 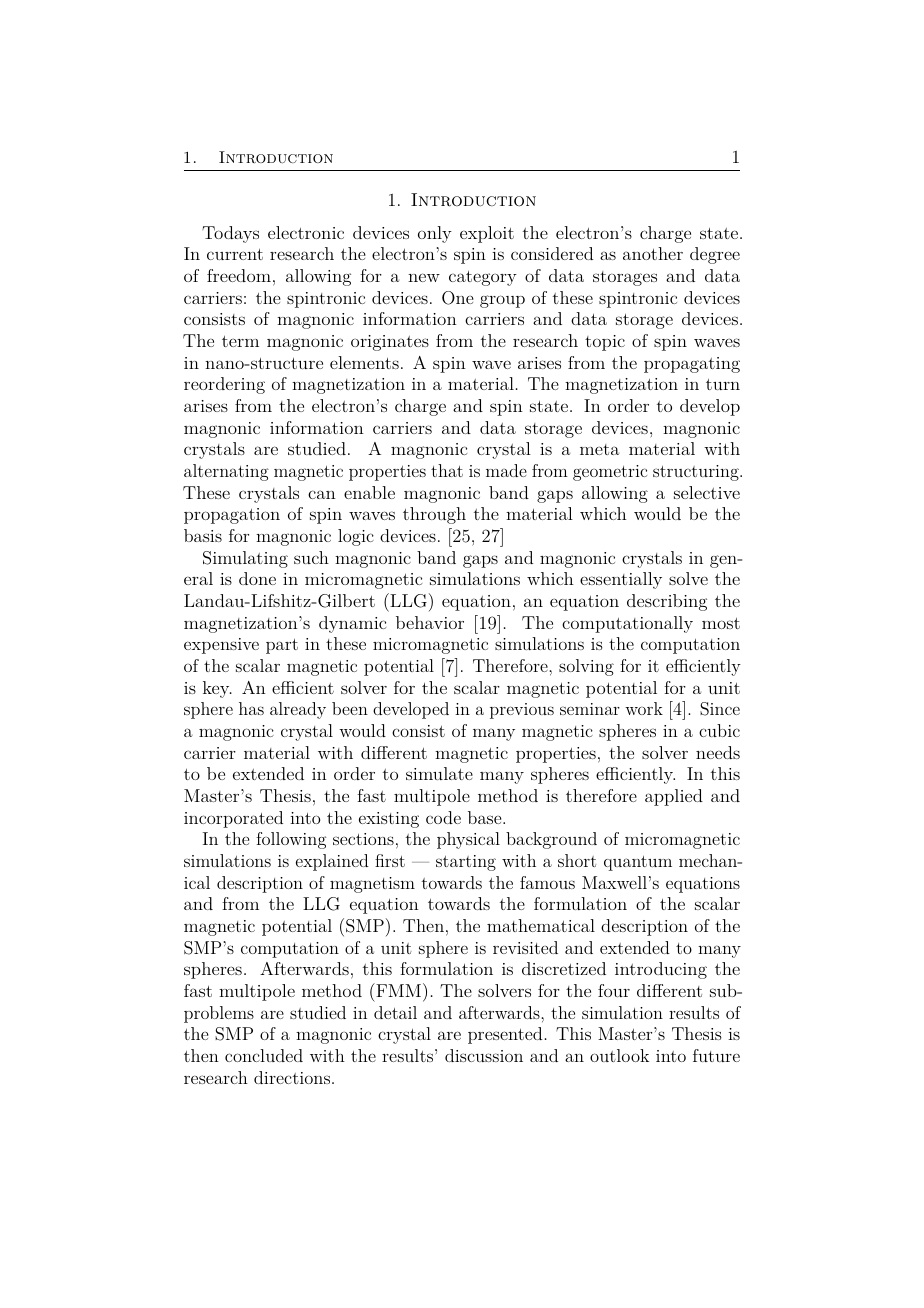 I want to click on another, so click(x=653, y=253).
